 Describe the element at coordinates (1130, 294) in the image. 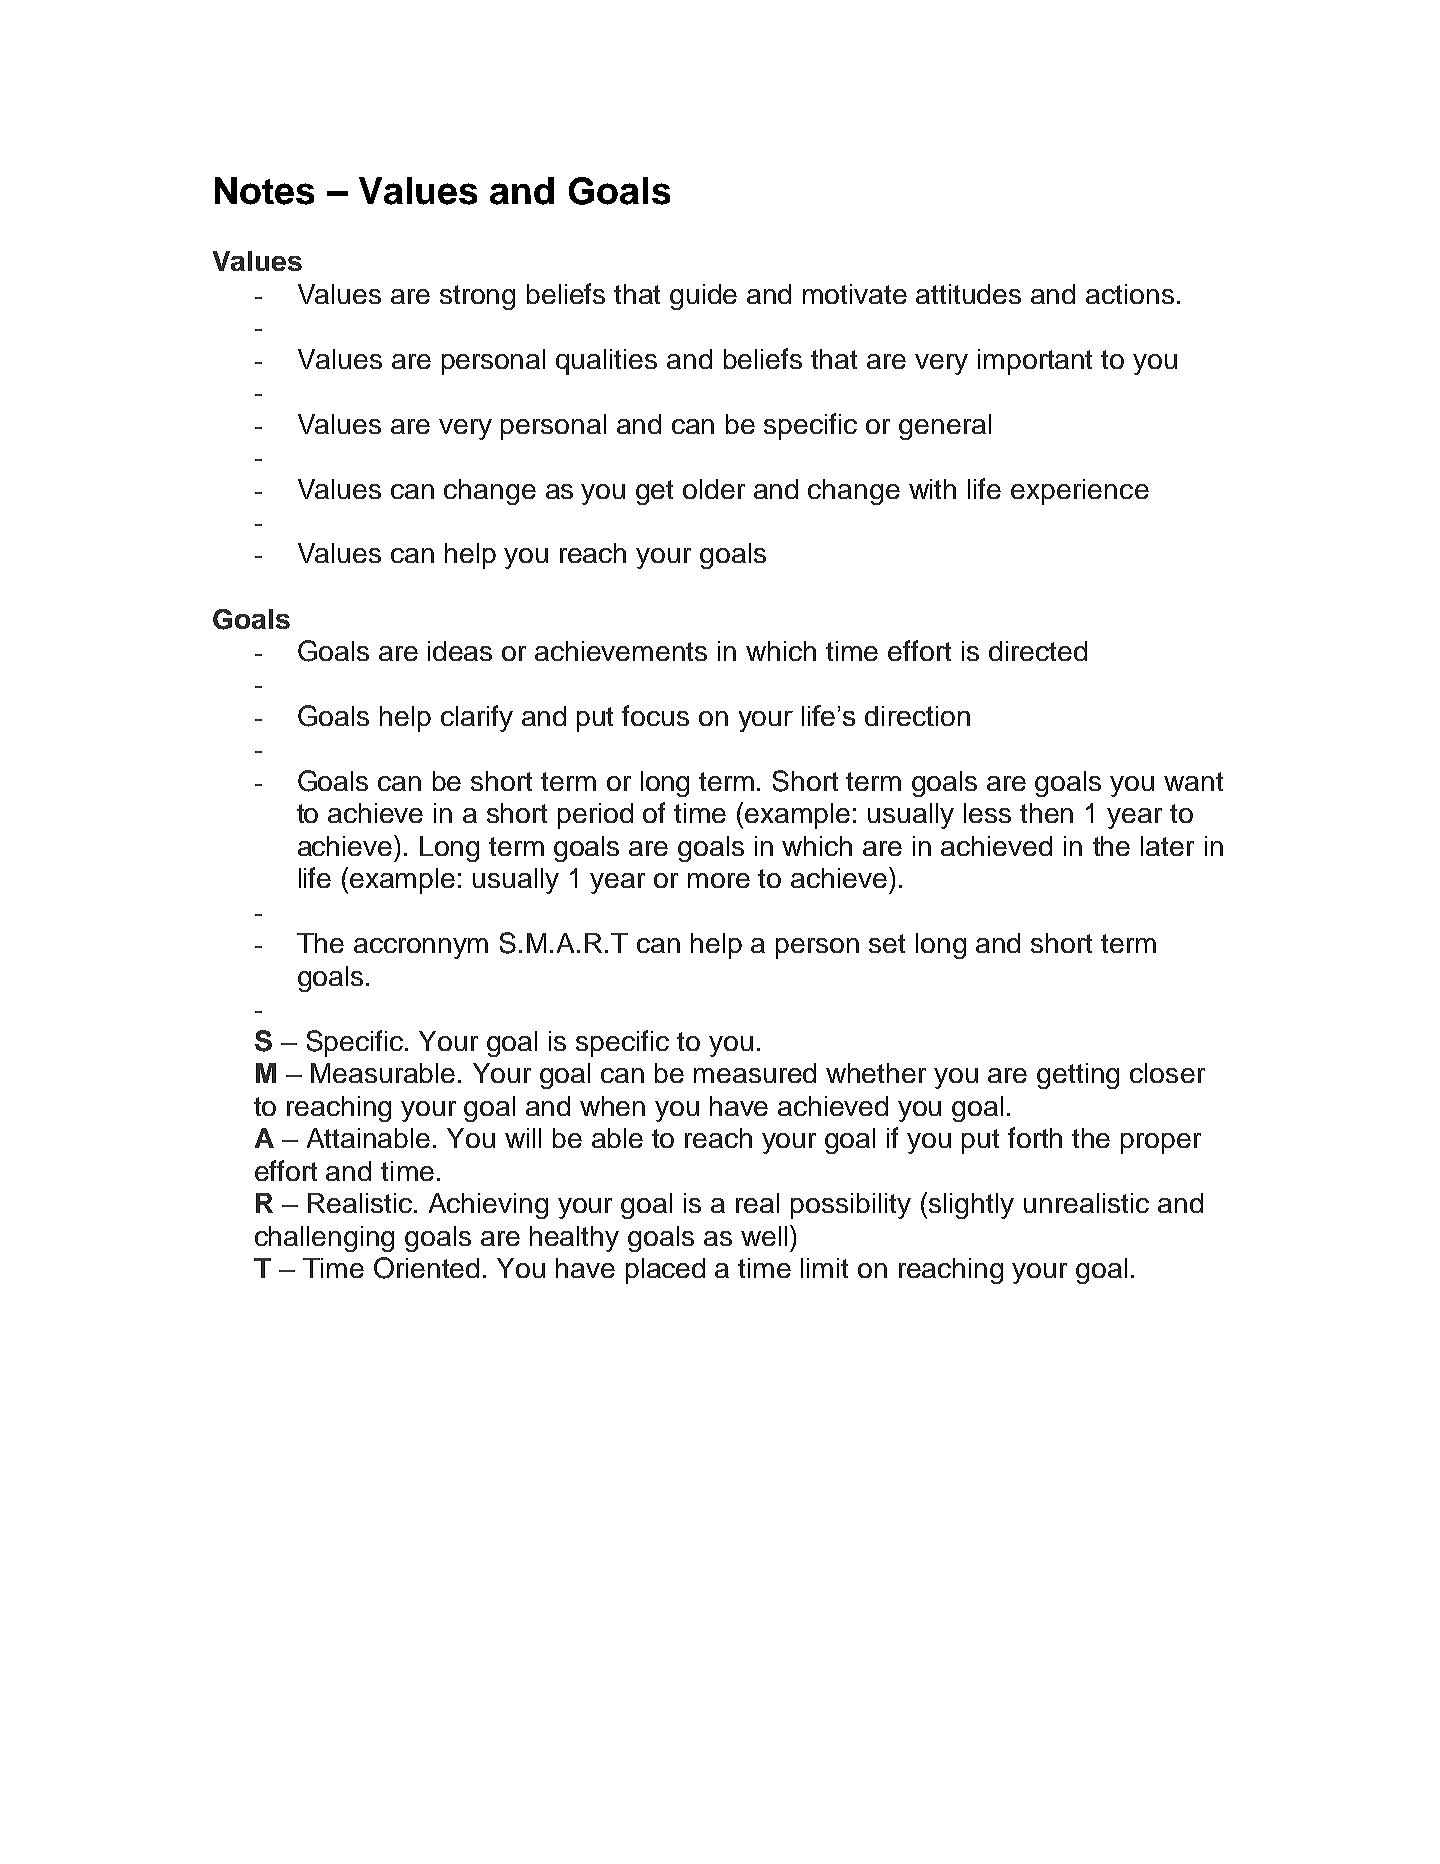

I see `actions` at that location.
